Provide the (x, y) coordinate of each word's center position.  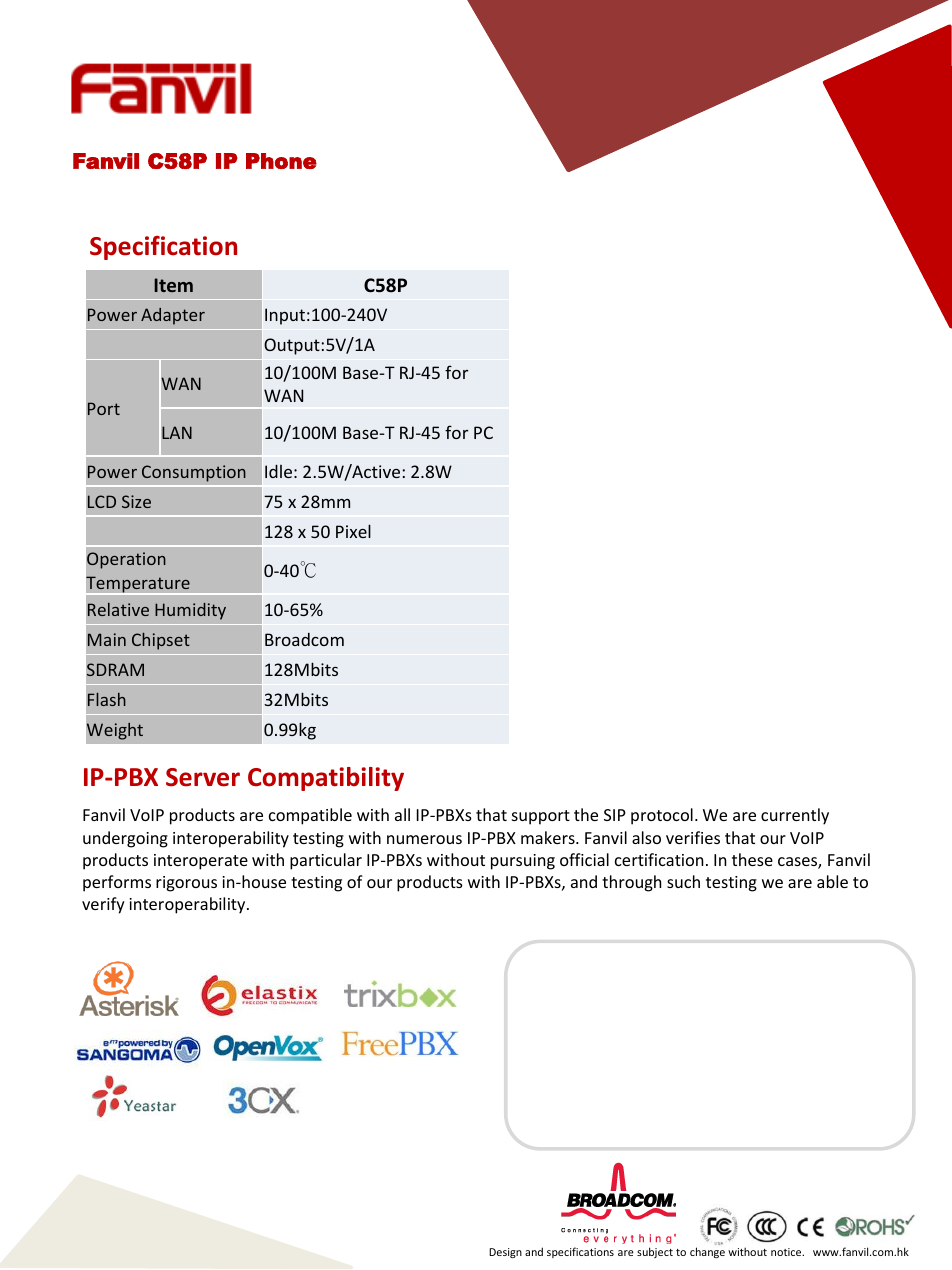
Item (173, 285)
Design (505, 1253)
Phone (281, 161)
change (707, 1252)
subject (655, 1252)
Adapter (173, 316)
